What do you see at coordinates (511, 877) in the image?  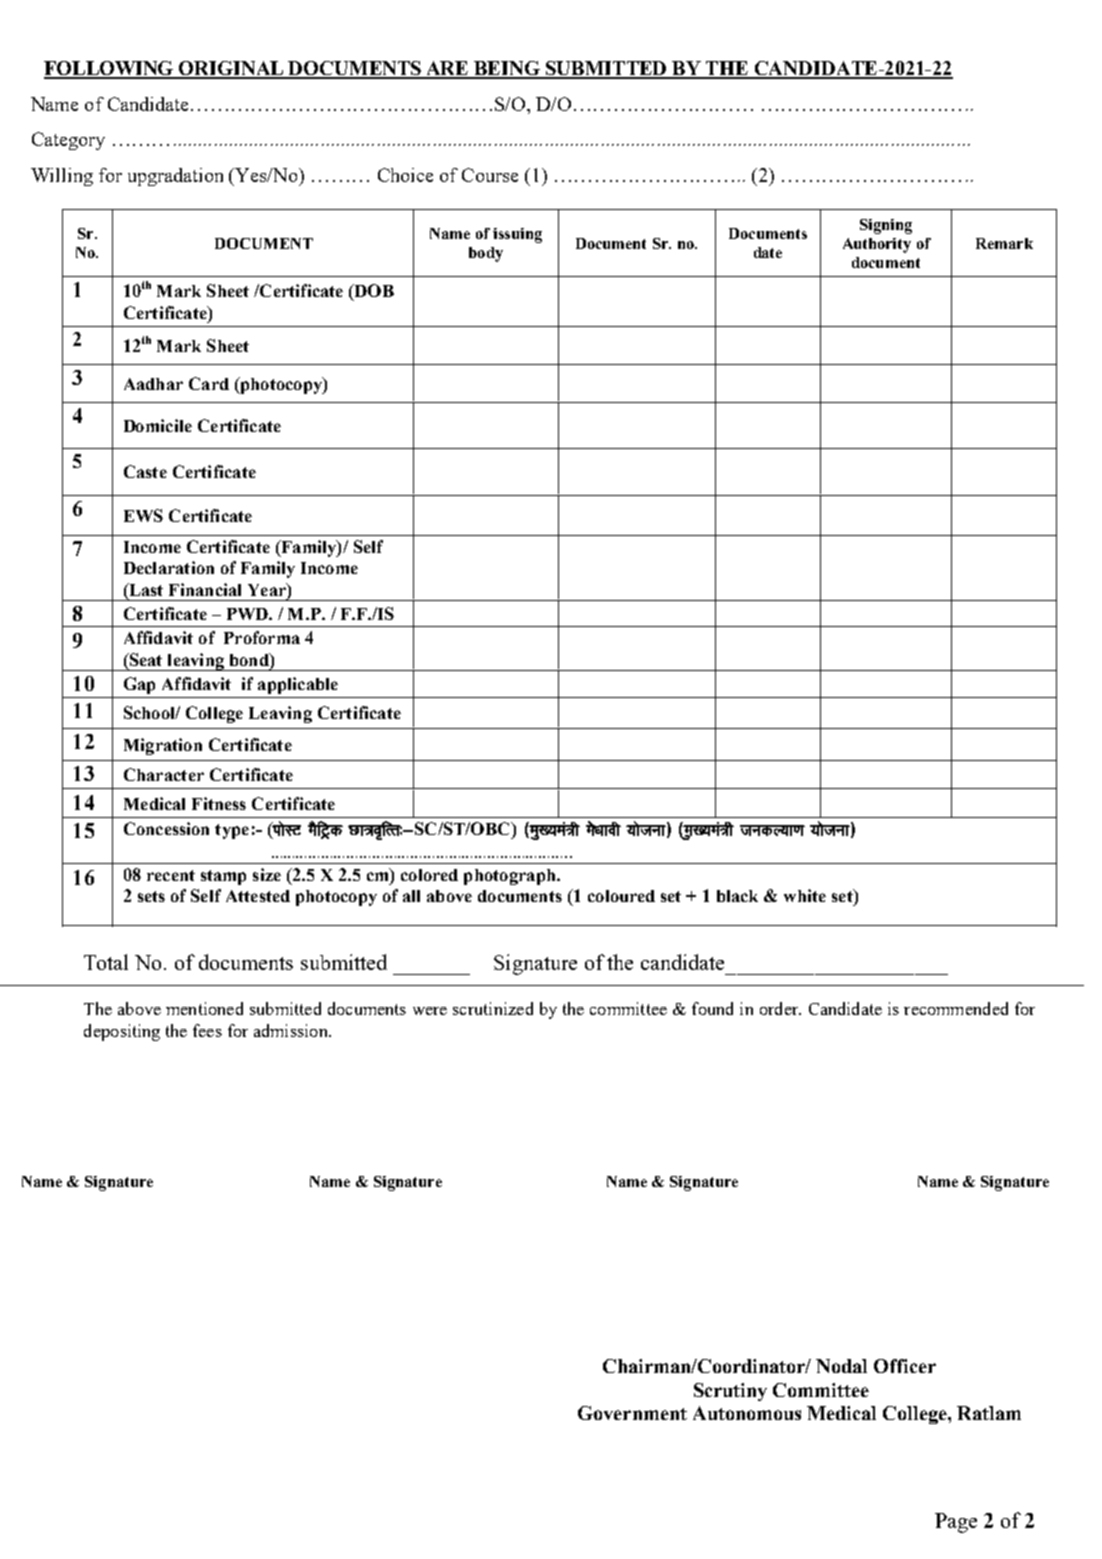 I see `photograph` at bounding box center [511, 877].
